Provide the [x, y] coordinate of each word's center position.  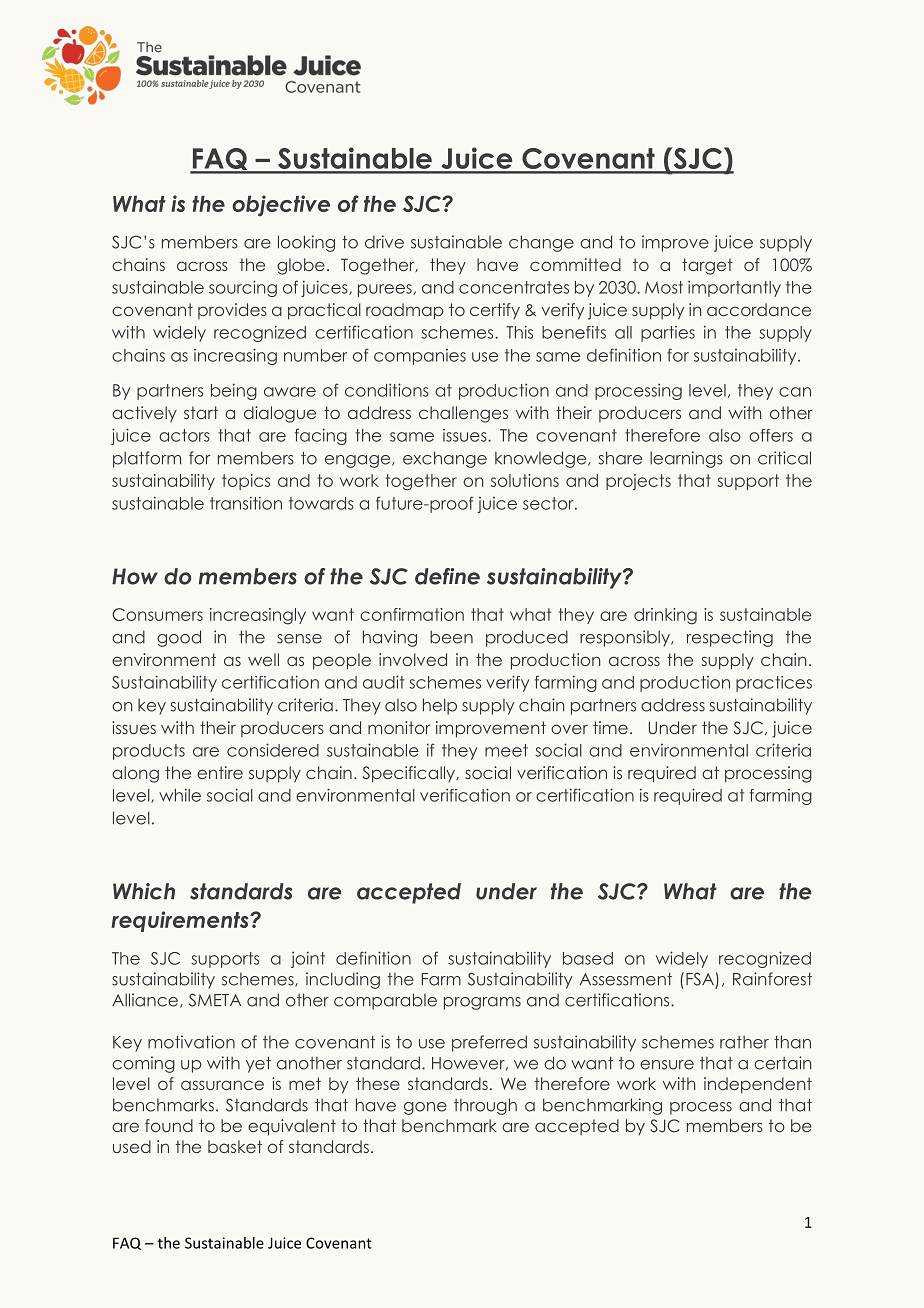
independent [758, 1085]
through [485, 1106]
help [440, 706]
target [707, 266]
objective [281, 205]
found [169, 1125]
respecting [730, 638]
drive [384, 242]
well [263, 659]
